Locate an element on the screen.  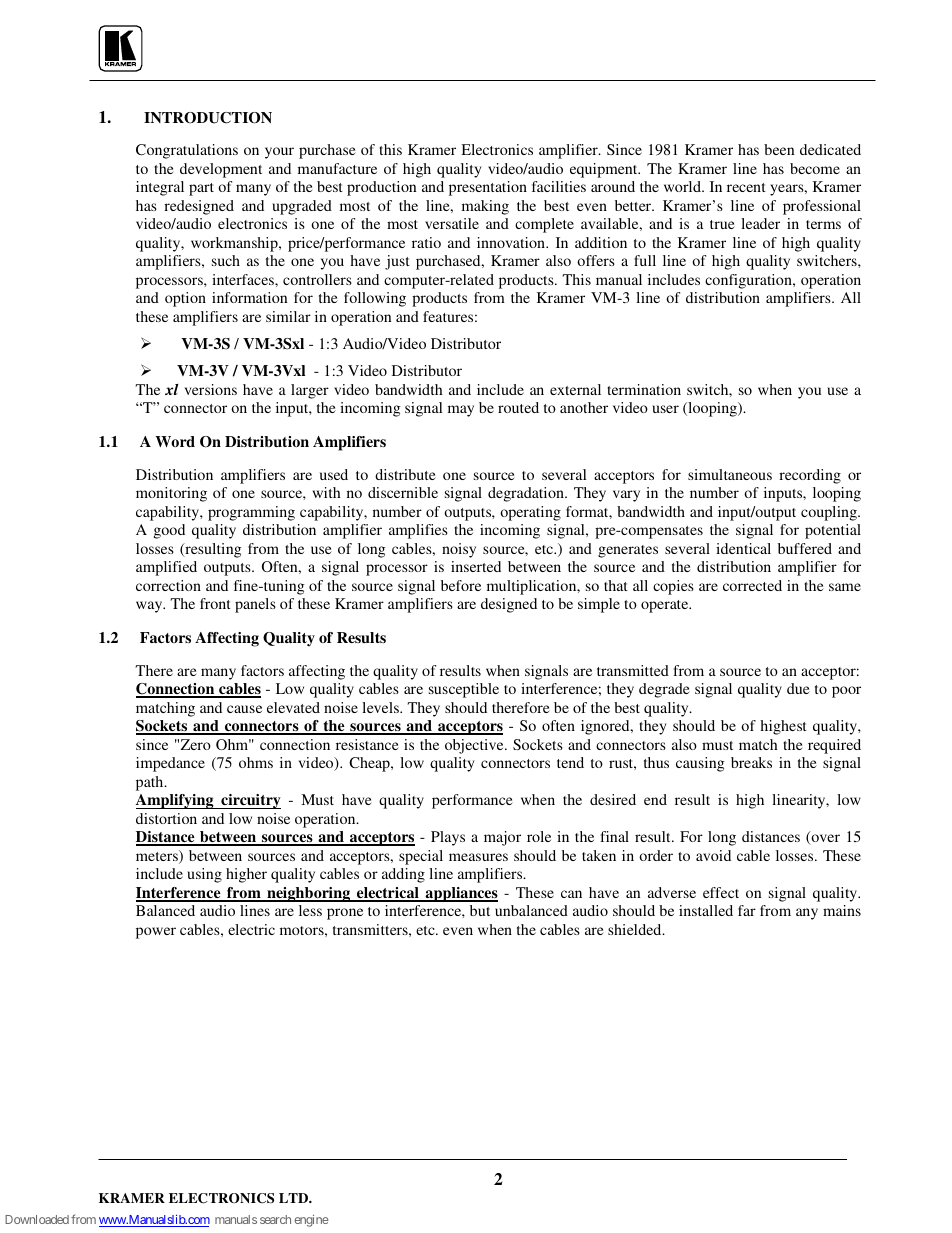
susceptible is located at coordinates (464, 690).
